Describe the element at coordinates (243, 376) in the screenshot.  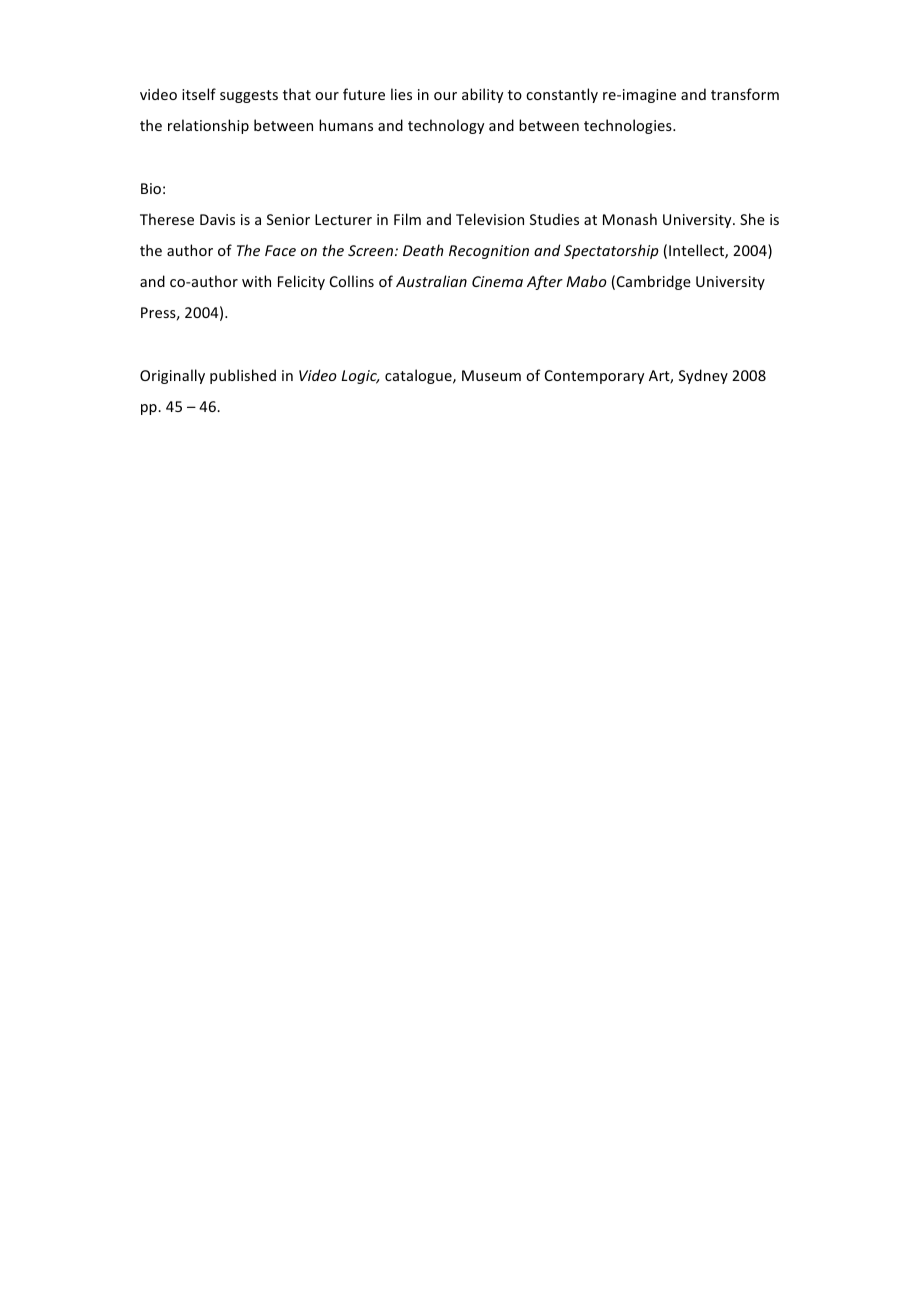
I see `published` at that location.
